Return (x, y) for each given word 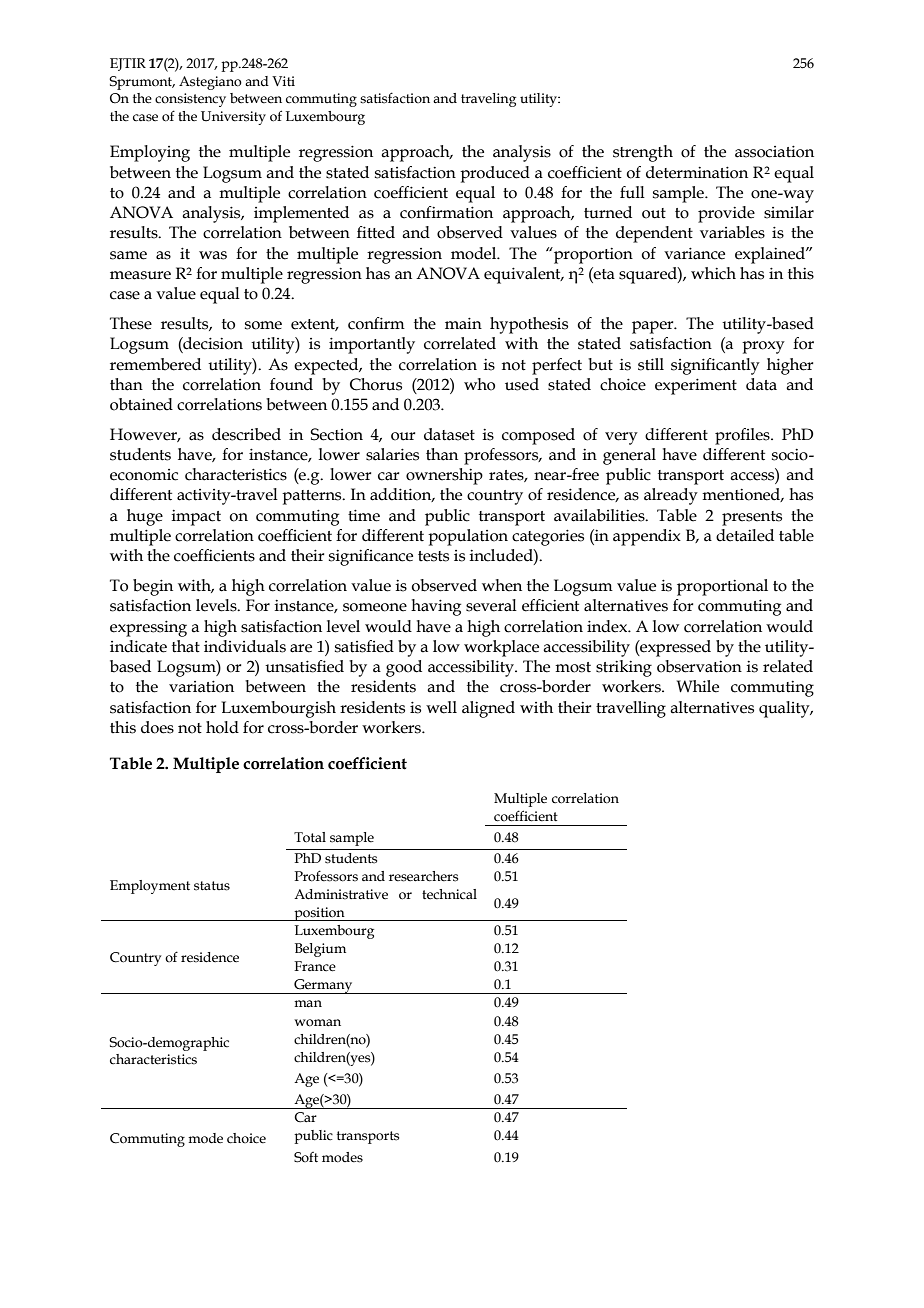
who (479, 384)
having (436, 607)
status (212, 886)
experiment (696, 386)
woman (317, 1023)
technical (449, 894)
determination (697, 172)
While (698, 686)
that (186, 646)
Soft (306, 1157)
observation (699, 666)
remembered (155, 364)
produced (495, 174)
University (233, 118)
